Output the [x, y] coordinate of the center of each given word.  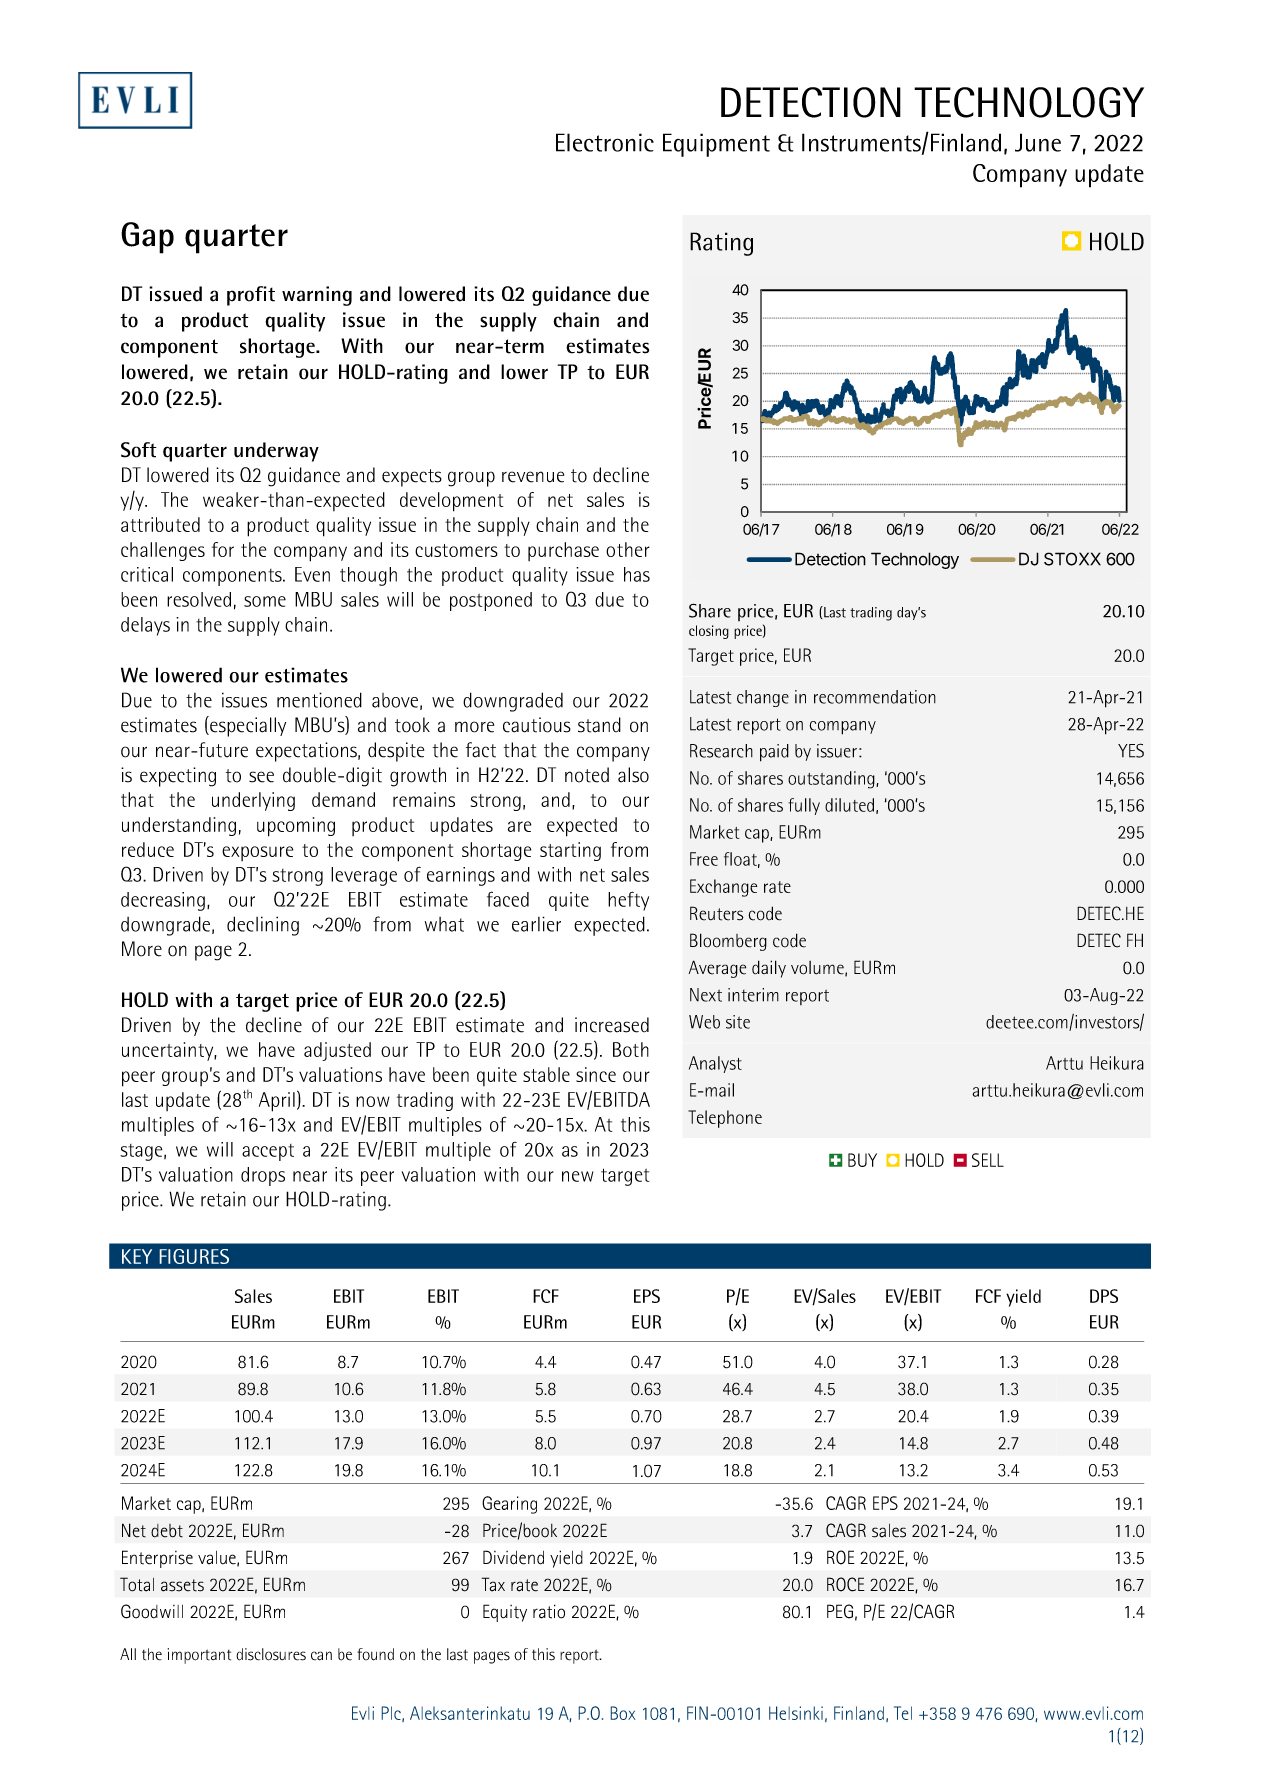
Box [623, 1713]
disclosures [271, 1654]
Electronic [605, 142]
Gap [147, 238]
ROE [841, 1557]
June [1038, 142]
